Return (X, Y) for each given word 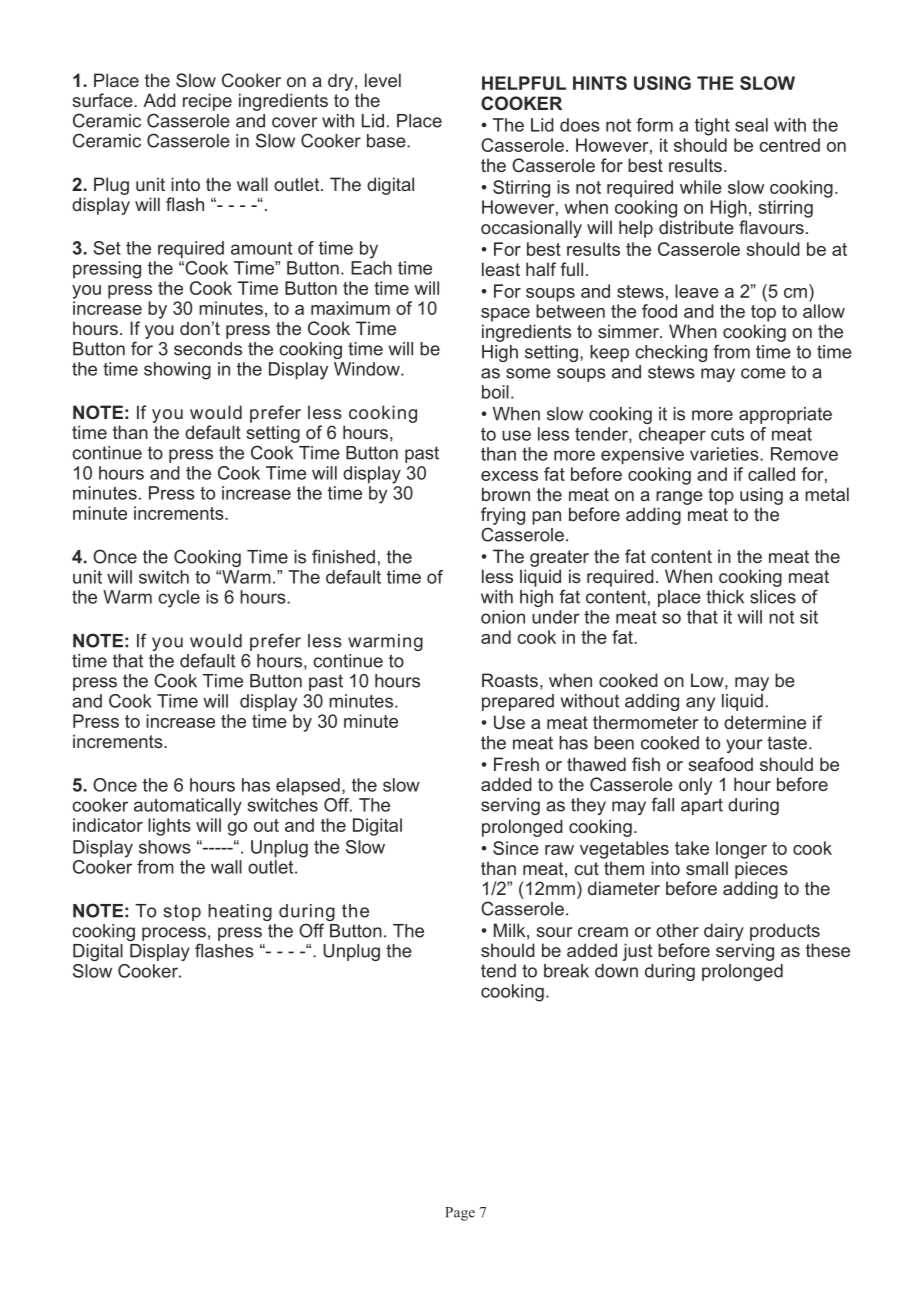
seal (751, 125)
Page (460, 1214)
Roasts (510, 680)
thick (725, 597)
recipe (207, 102)
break (566, 971)
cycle (179, 599)
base (387, 141)
